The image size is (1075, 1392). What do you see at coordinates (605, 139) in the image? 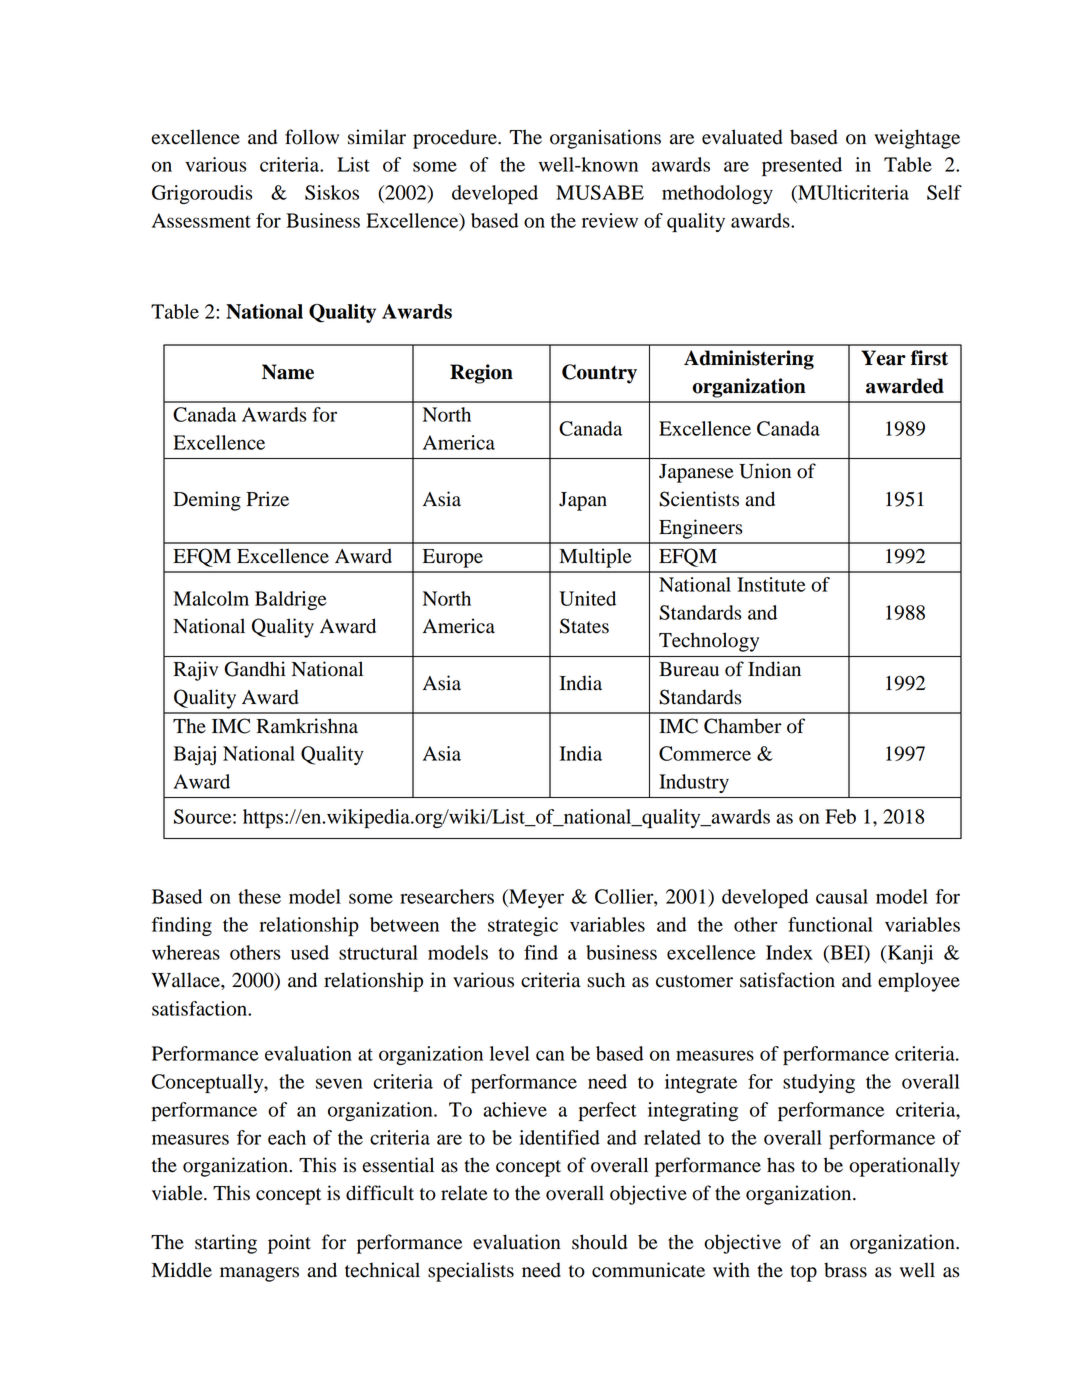
I see `organisations` at bounding box center [605, 139].
